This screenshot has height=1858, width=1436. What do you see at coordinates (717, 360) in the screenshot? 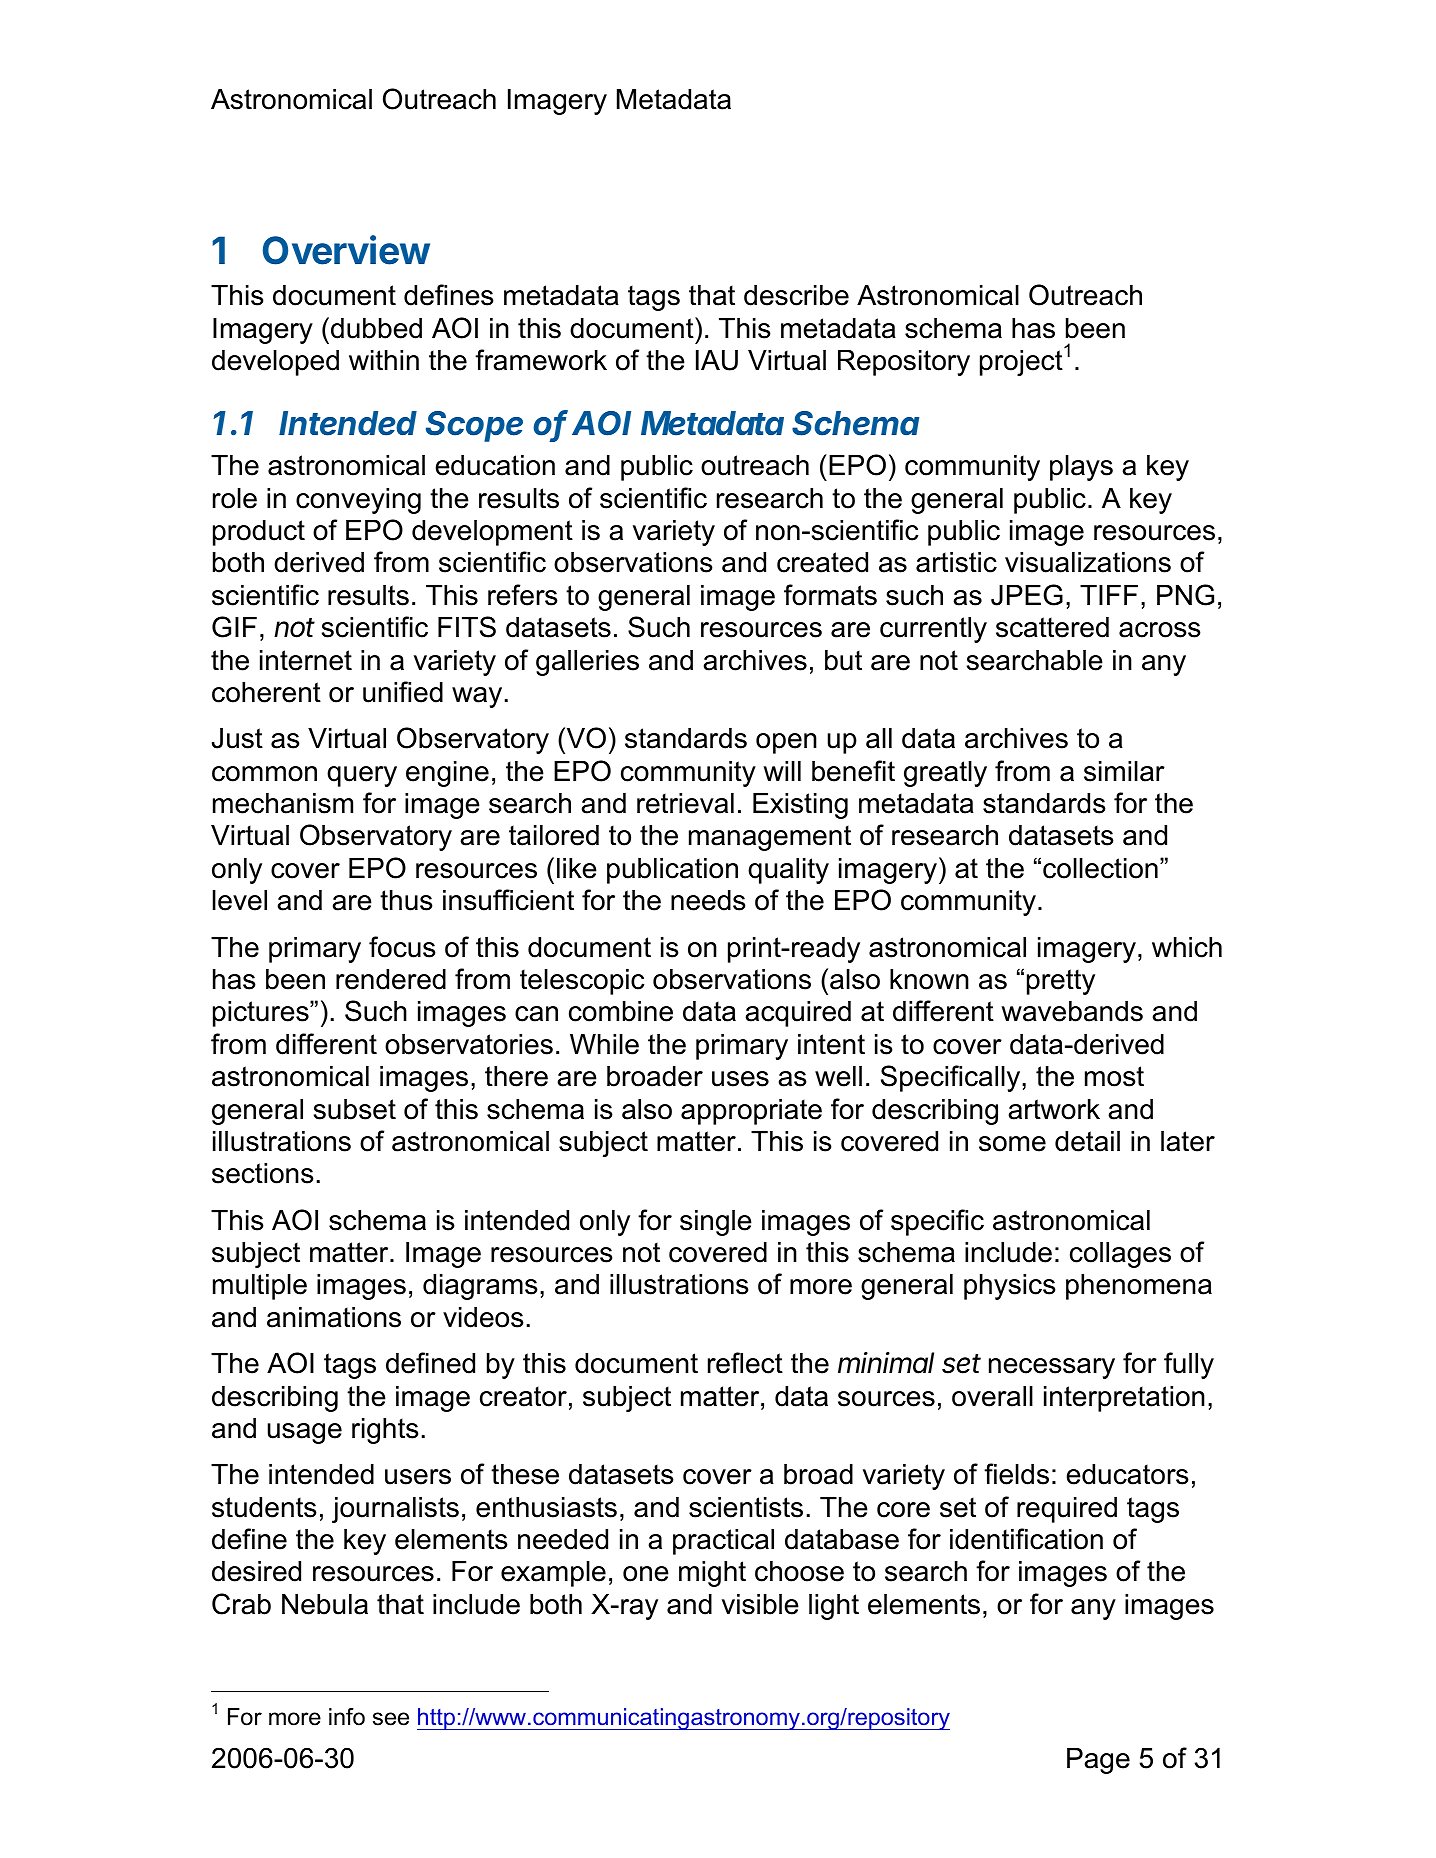
I see `IAU` at bounding box center [717, 360].
